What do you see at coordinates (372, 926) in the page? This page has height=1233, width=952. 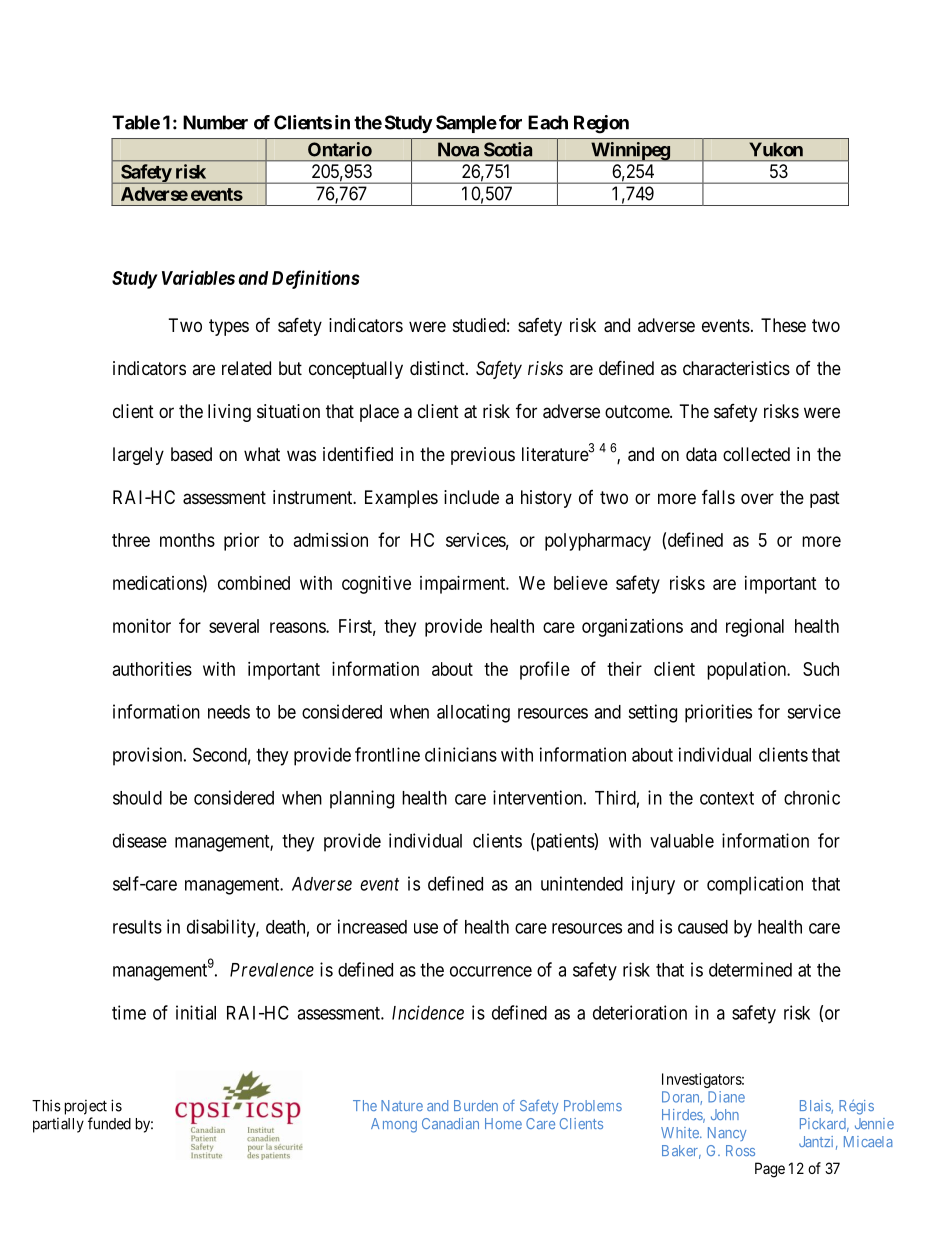 I see `increased` at bounding box center [372, 926].
